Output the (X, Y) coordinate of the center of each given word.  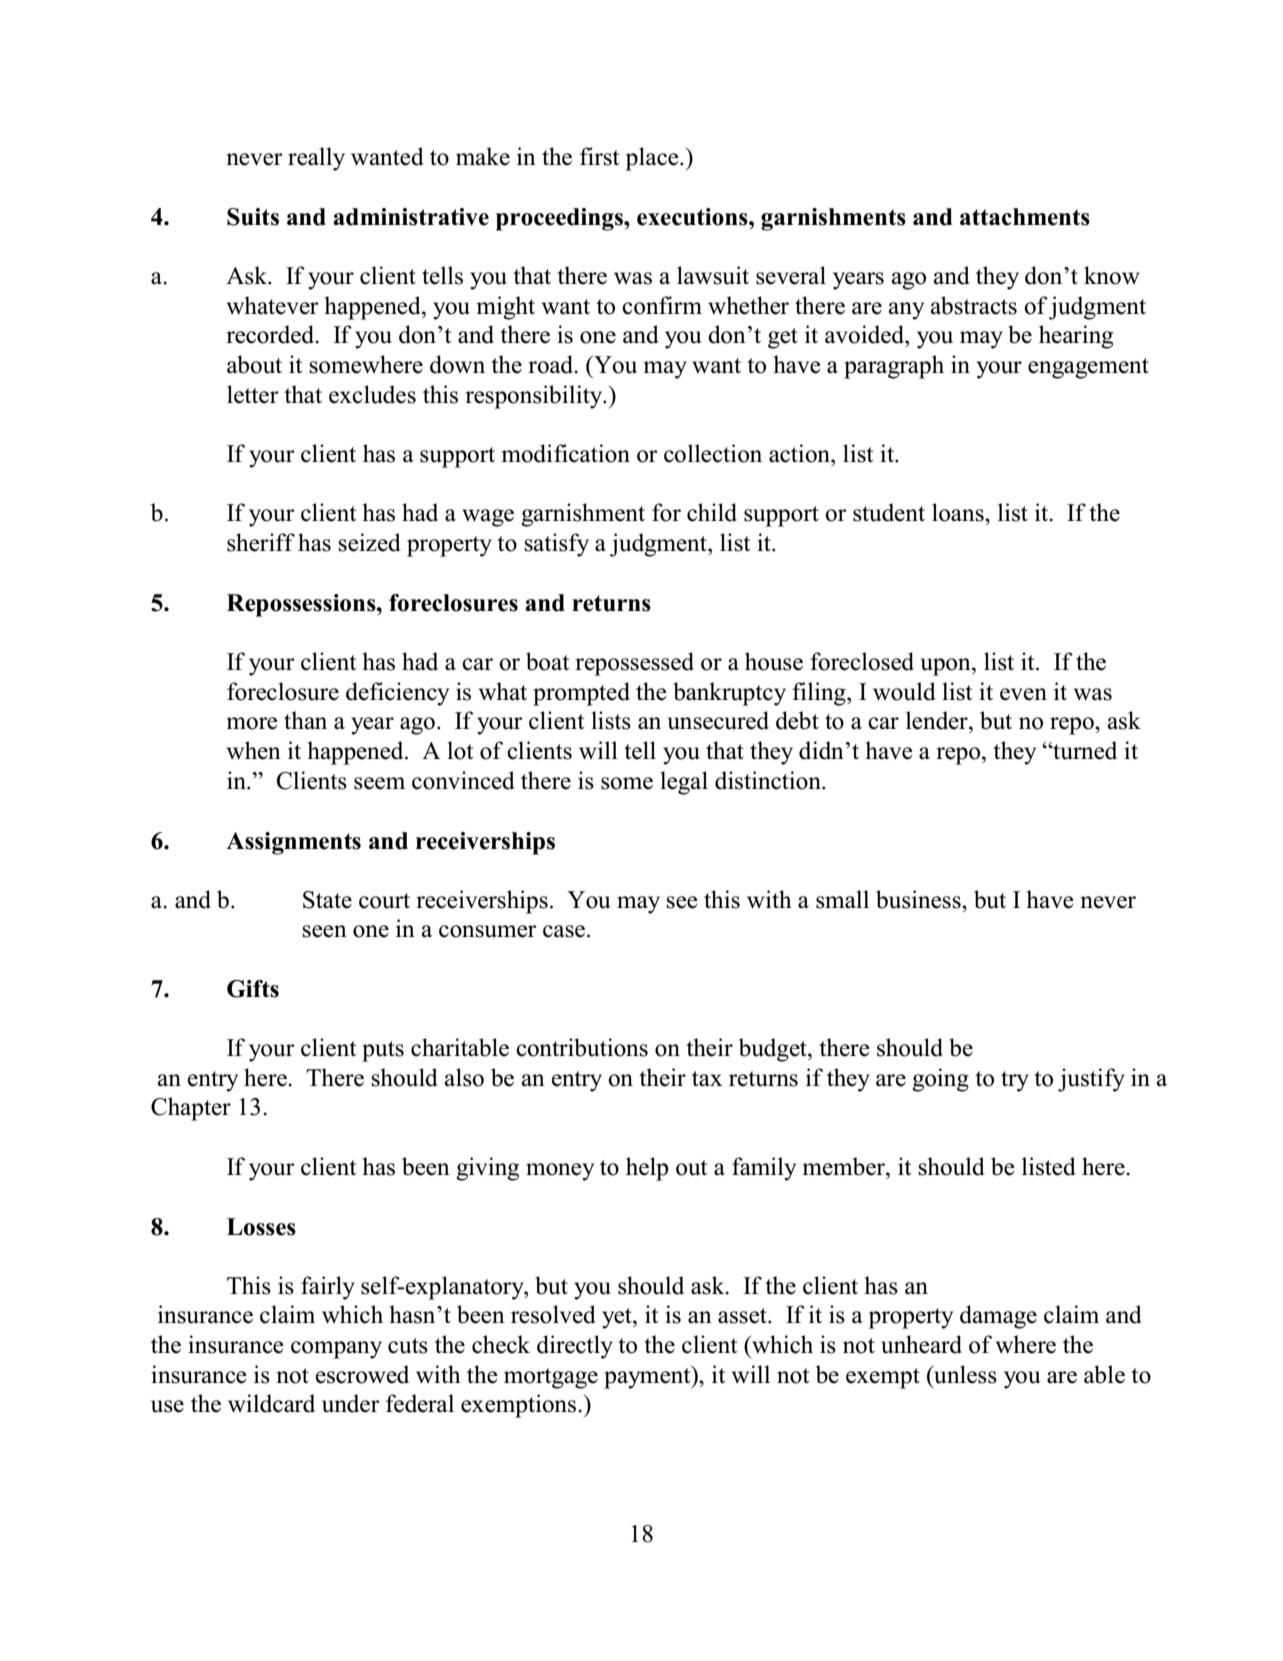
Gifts (253, 989)
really (316, 159)
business (919, 899)
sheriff (261, 542)
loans (959, 512)
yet (618, 1318)
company (336, 1350)
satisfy (556, 545)
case (564, 931)
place (653, 159)
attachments (1025, 217)
